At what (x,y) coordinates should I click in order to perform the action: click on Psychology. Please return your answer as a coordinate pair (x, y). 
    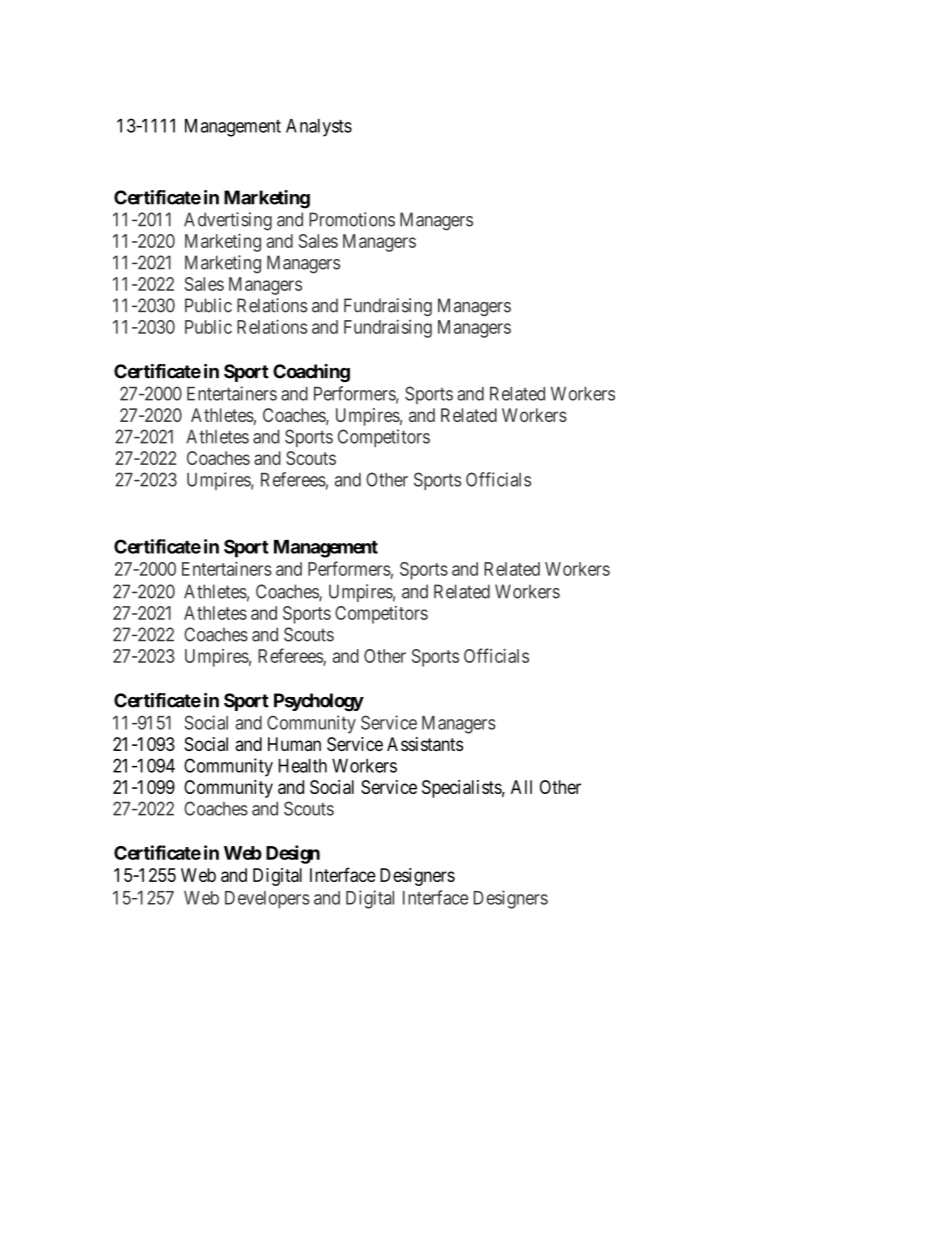
    Looking at the image, I should click on (319, 702).
